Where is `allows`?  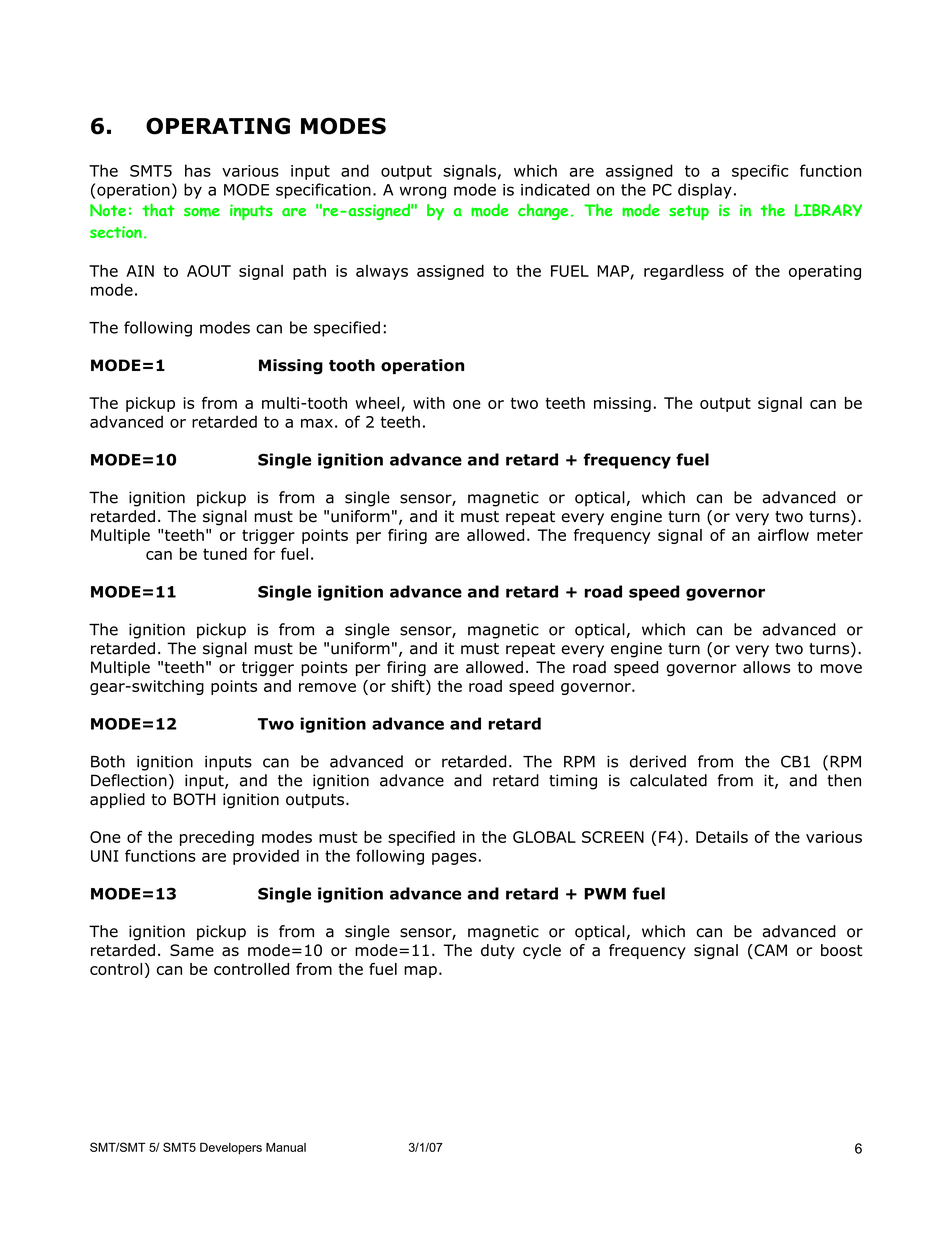 allows is located at coordinates (766, 667).
